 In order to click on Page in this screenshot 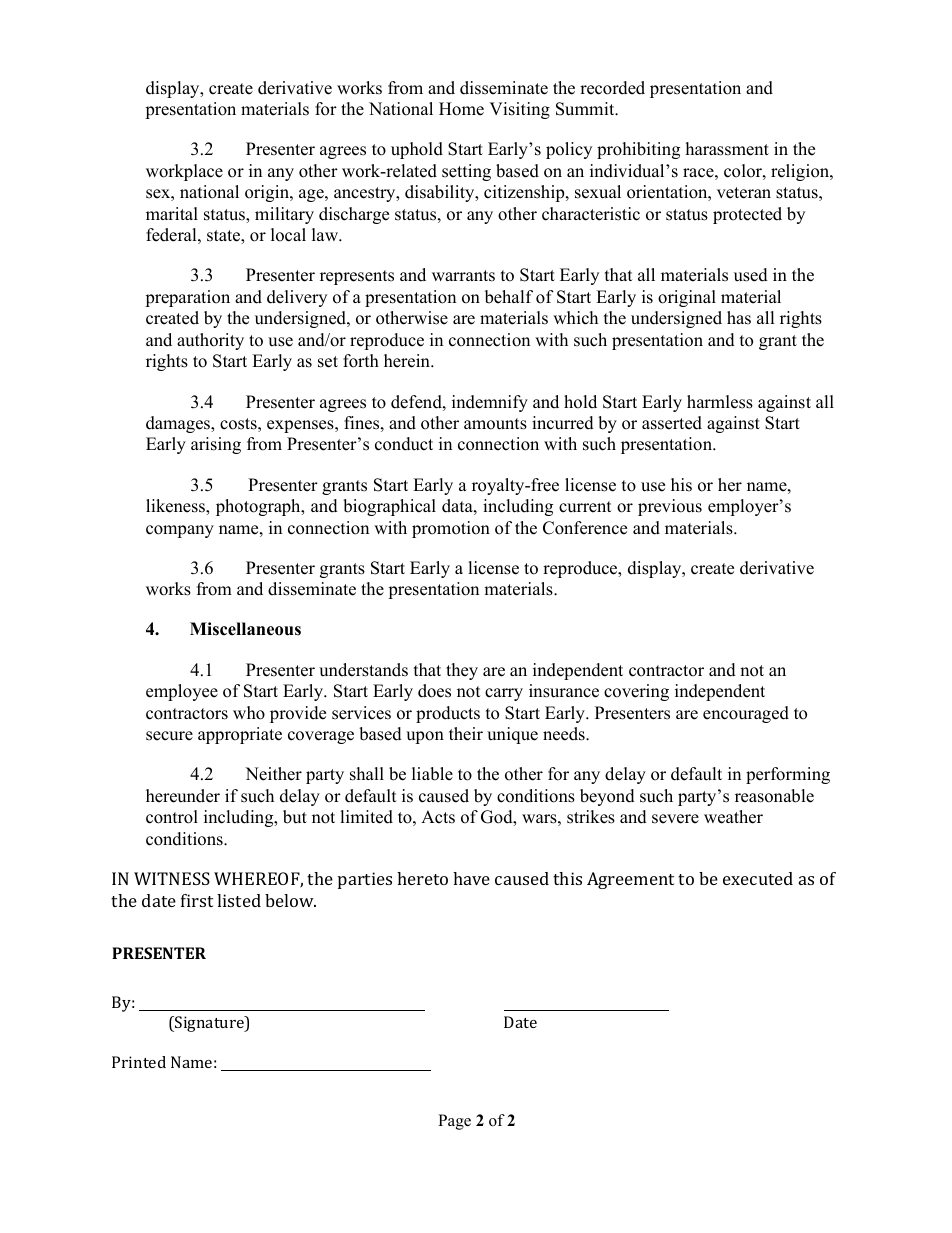, I will do `click(454, 1122)`.
